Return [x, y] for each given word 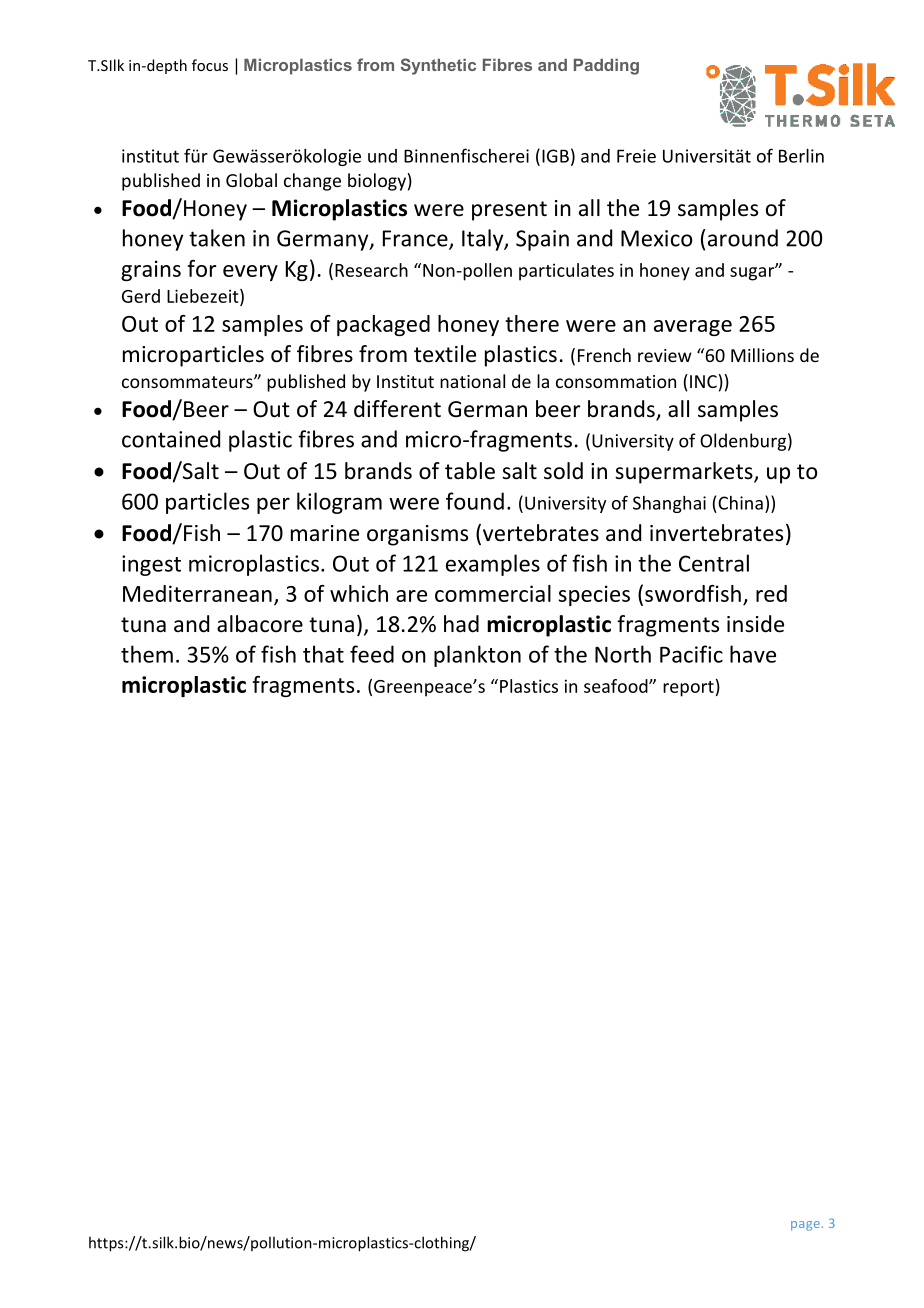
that [323, 654]
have [753, 654]
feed [372, 654]
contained [171, 439]
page [805, 1226]
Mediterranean [197, 593]
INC [703, 381]
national [472, 381]
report [688, 689]
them [147, 654]
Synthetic [438, 66]
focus [210, 65]
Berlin [801, 156]
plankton [477, 656]
